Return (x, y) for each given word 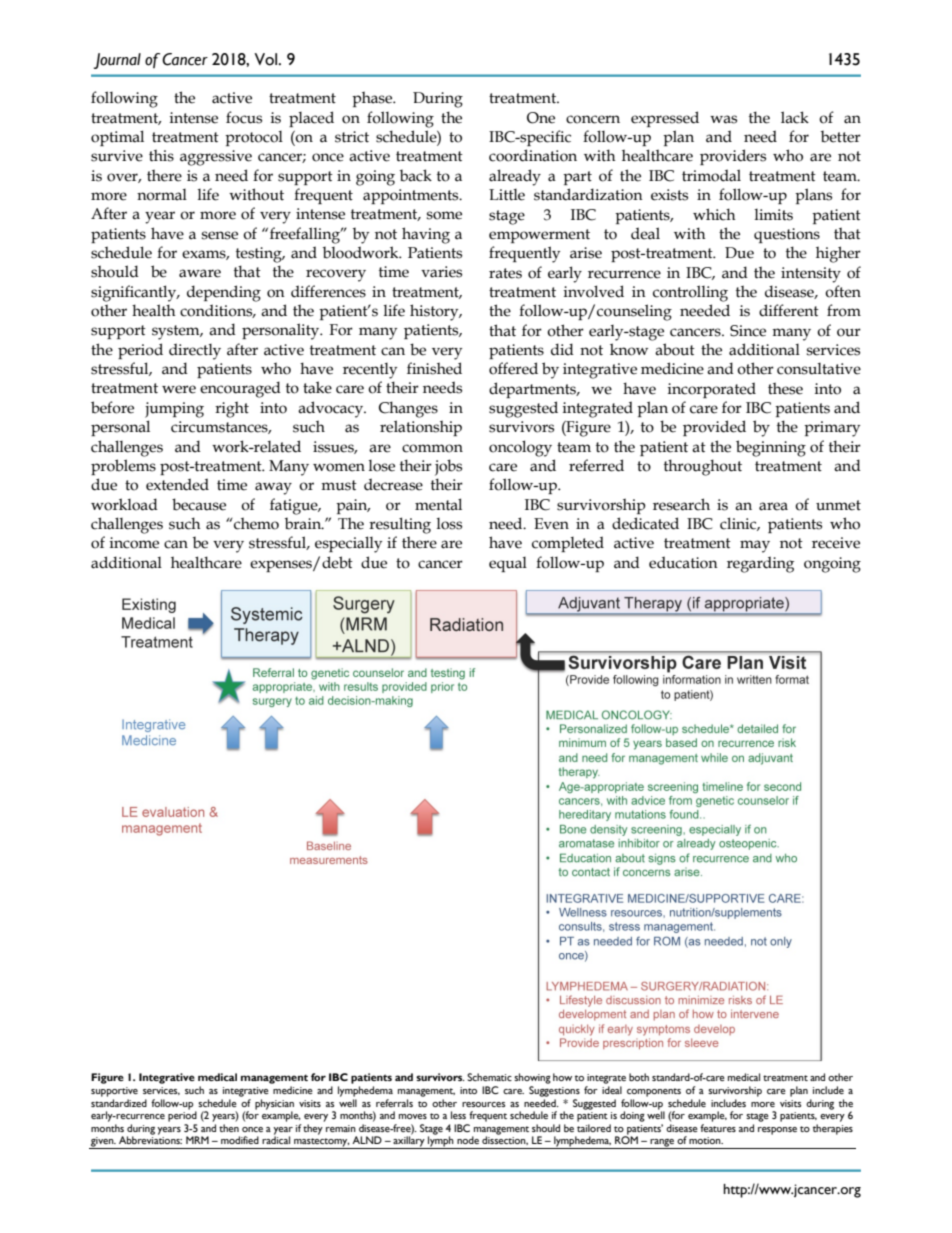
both (639, 1077)
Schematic (489, 1077)
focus (244, 117)
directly (195, 351)
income (134, 543)
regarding (760, 564)
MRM (197, 1140)
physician (274, 1105)
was (723, 119)
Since (748, 331)
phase (373, 99)
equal (508, 564)
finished (434, 368)
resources (483, 1104)
